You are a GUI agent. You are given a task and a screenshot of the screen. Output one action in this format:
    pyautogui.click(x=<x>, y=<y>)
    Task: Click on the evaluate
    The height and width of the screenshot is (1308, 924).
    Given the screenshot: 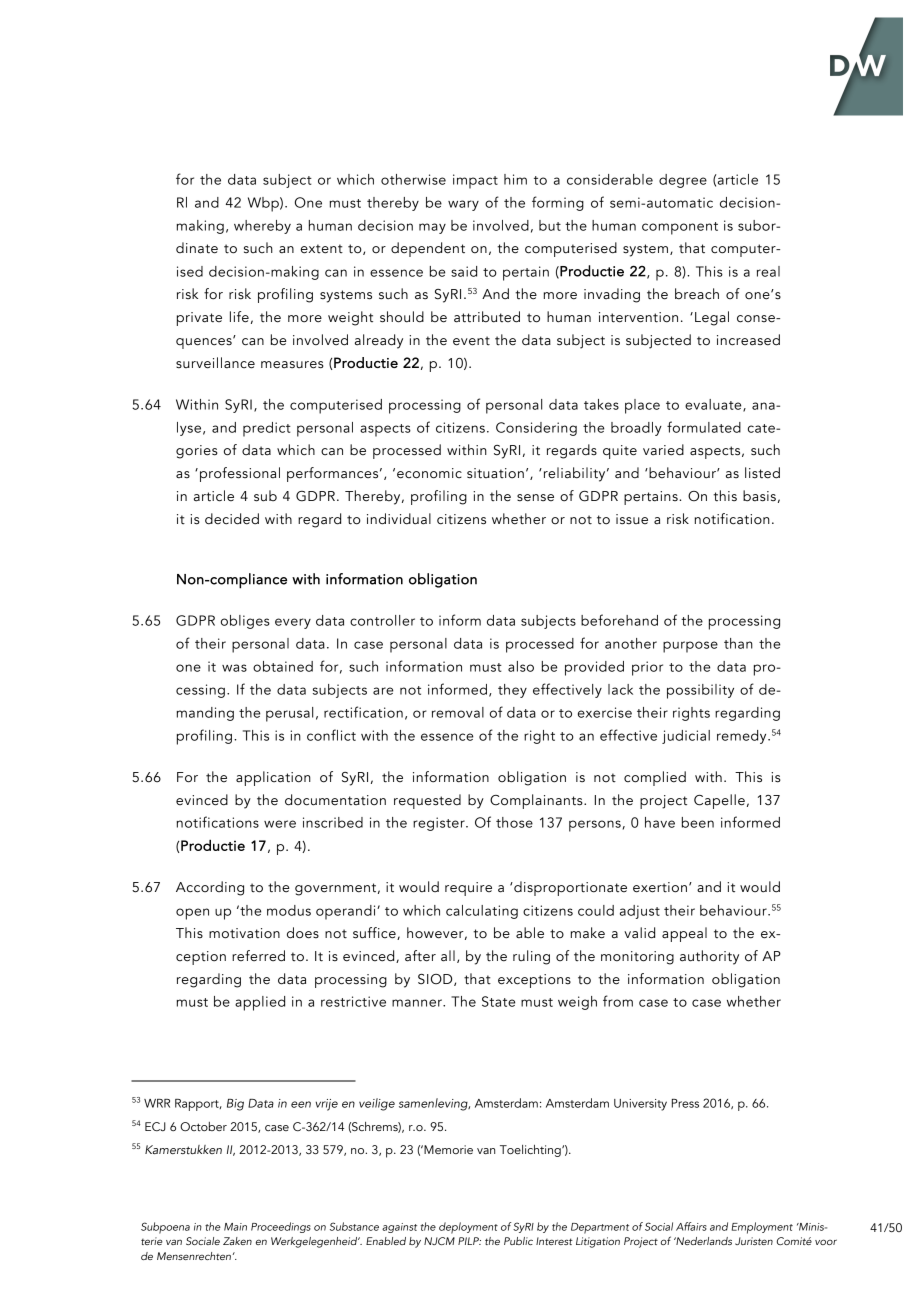 What is the action you would take?
    pyautogui.click(x=714, y=405)
